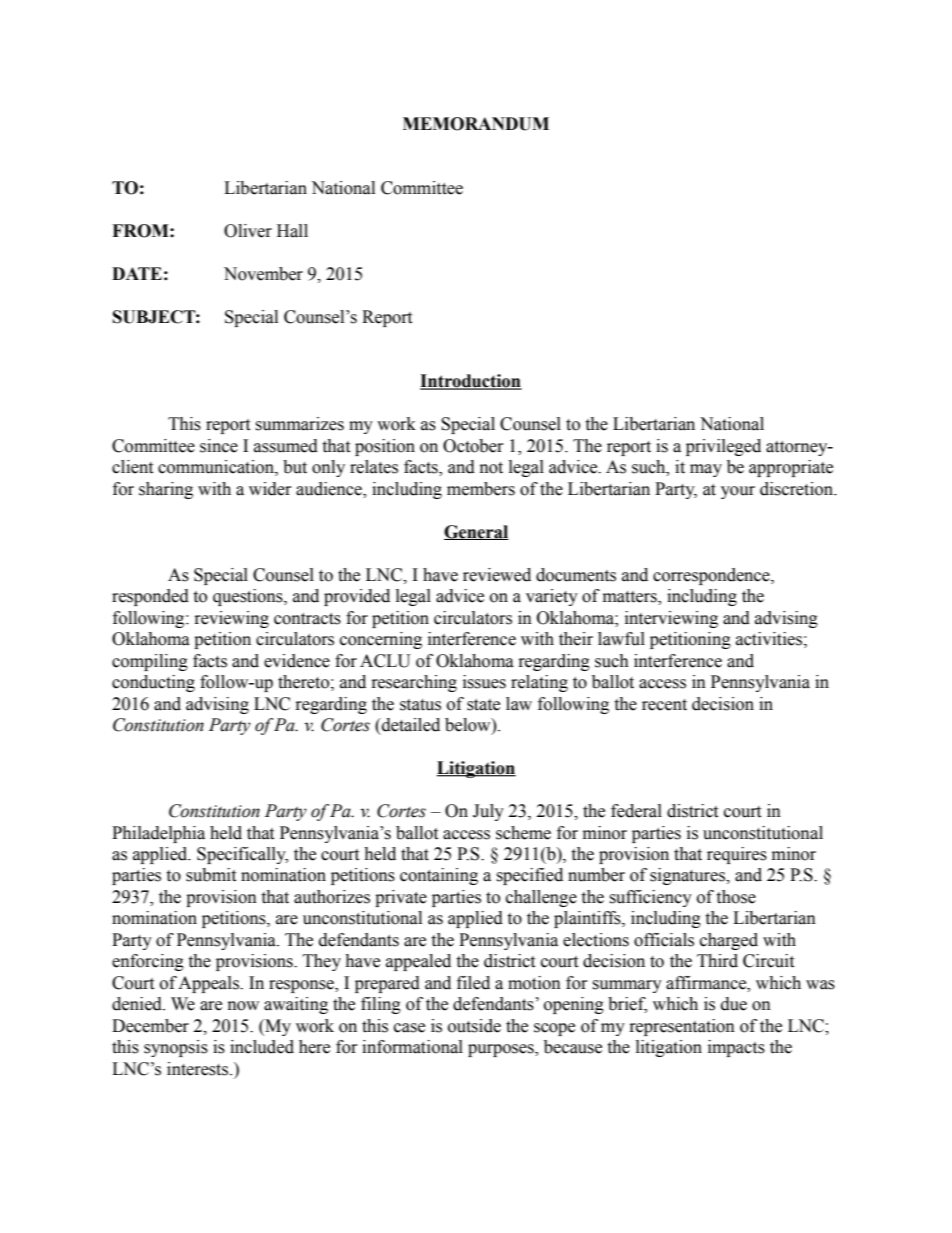 This document has height=1233, width=952. Describe the element at coordinates (242, 855) in the document. I see `Specifically` at that location.
